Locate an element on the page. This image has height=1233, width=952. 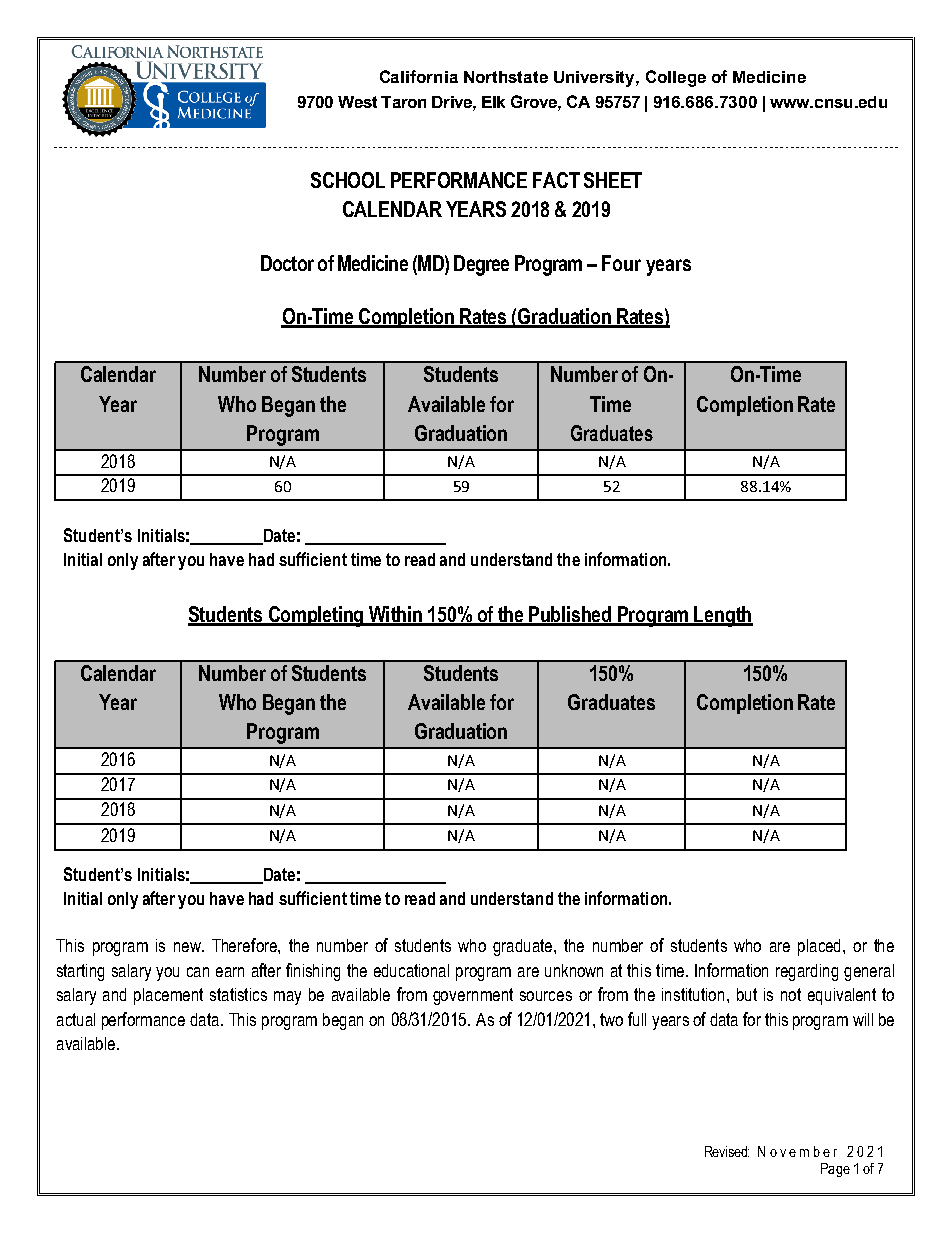
Elk is located at coordinates (493, 102).
